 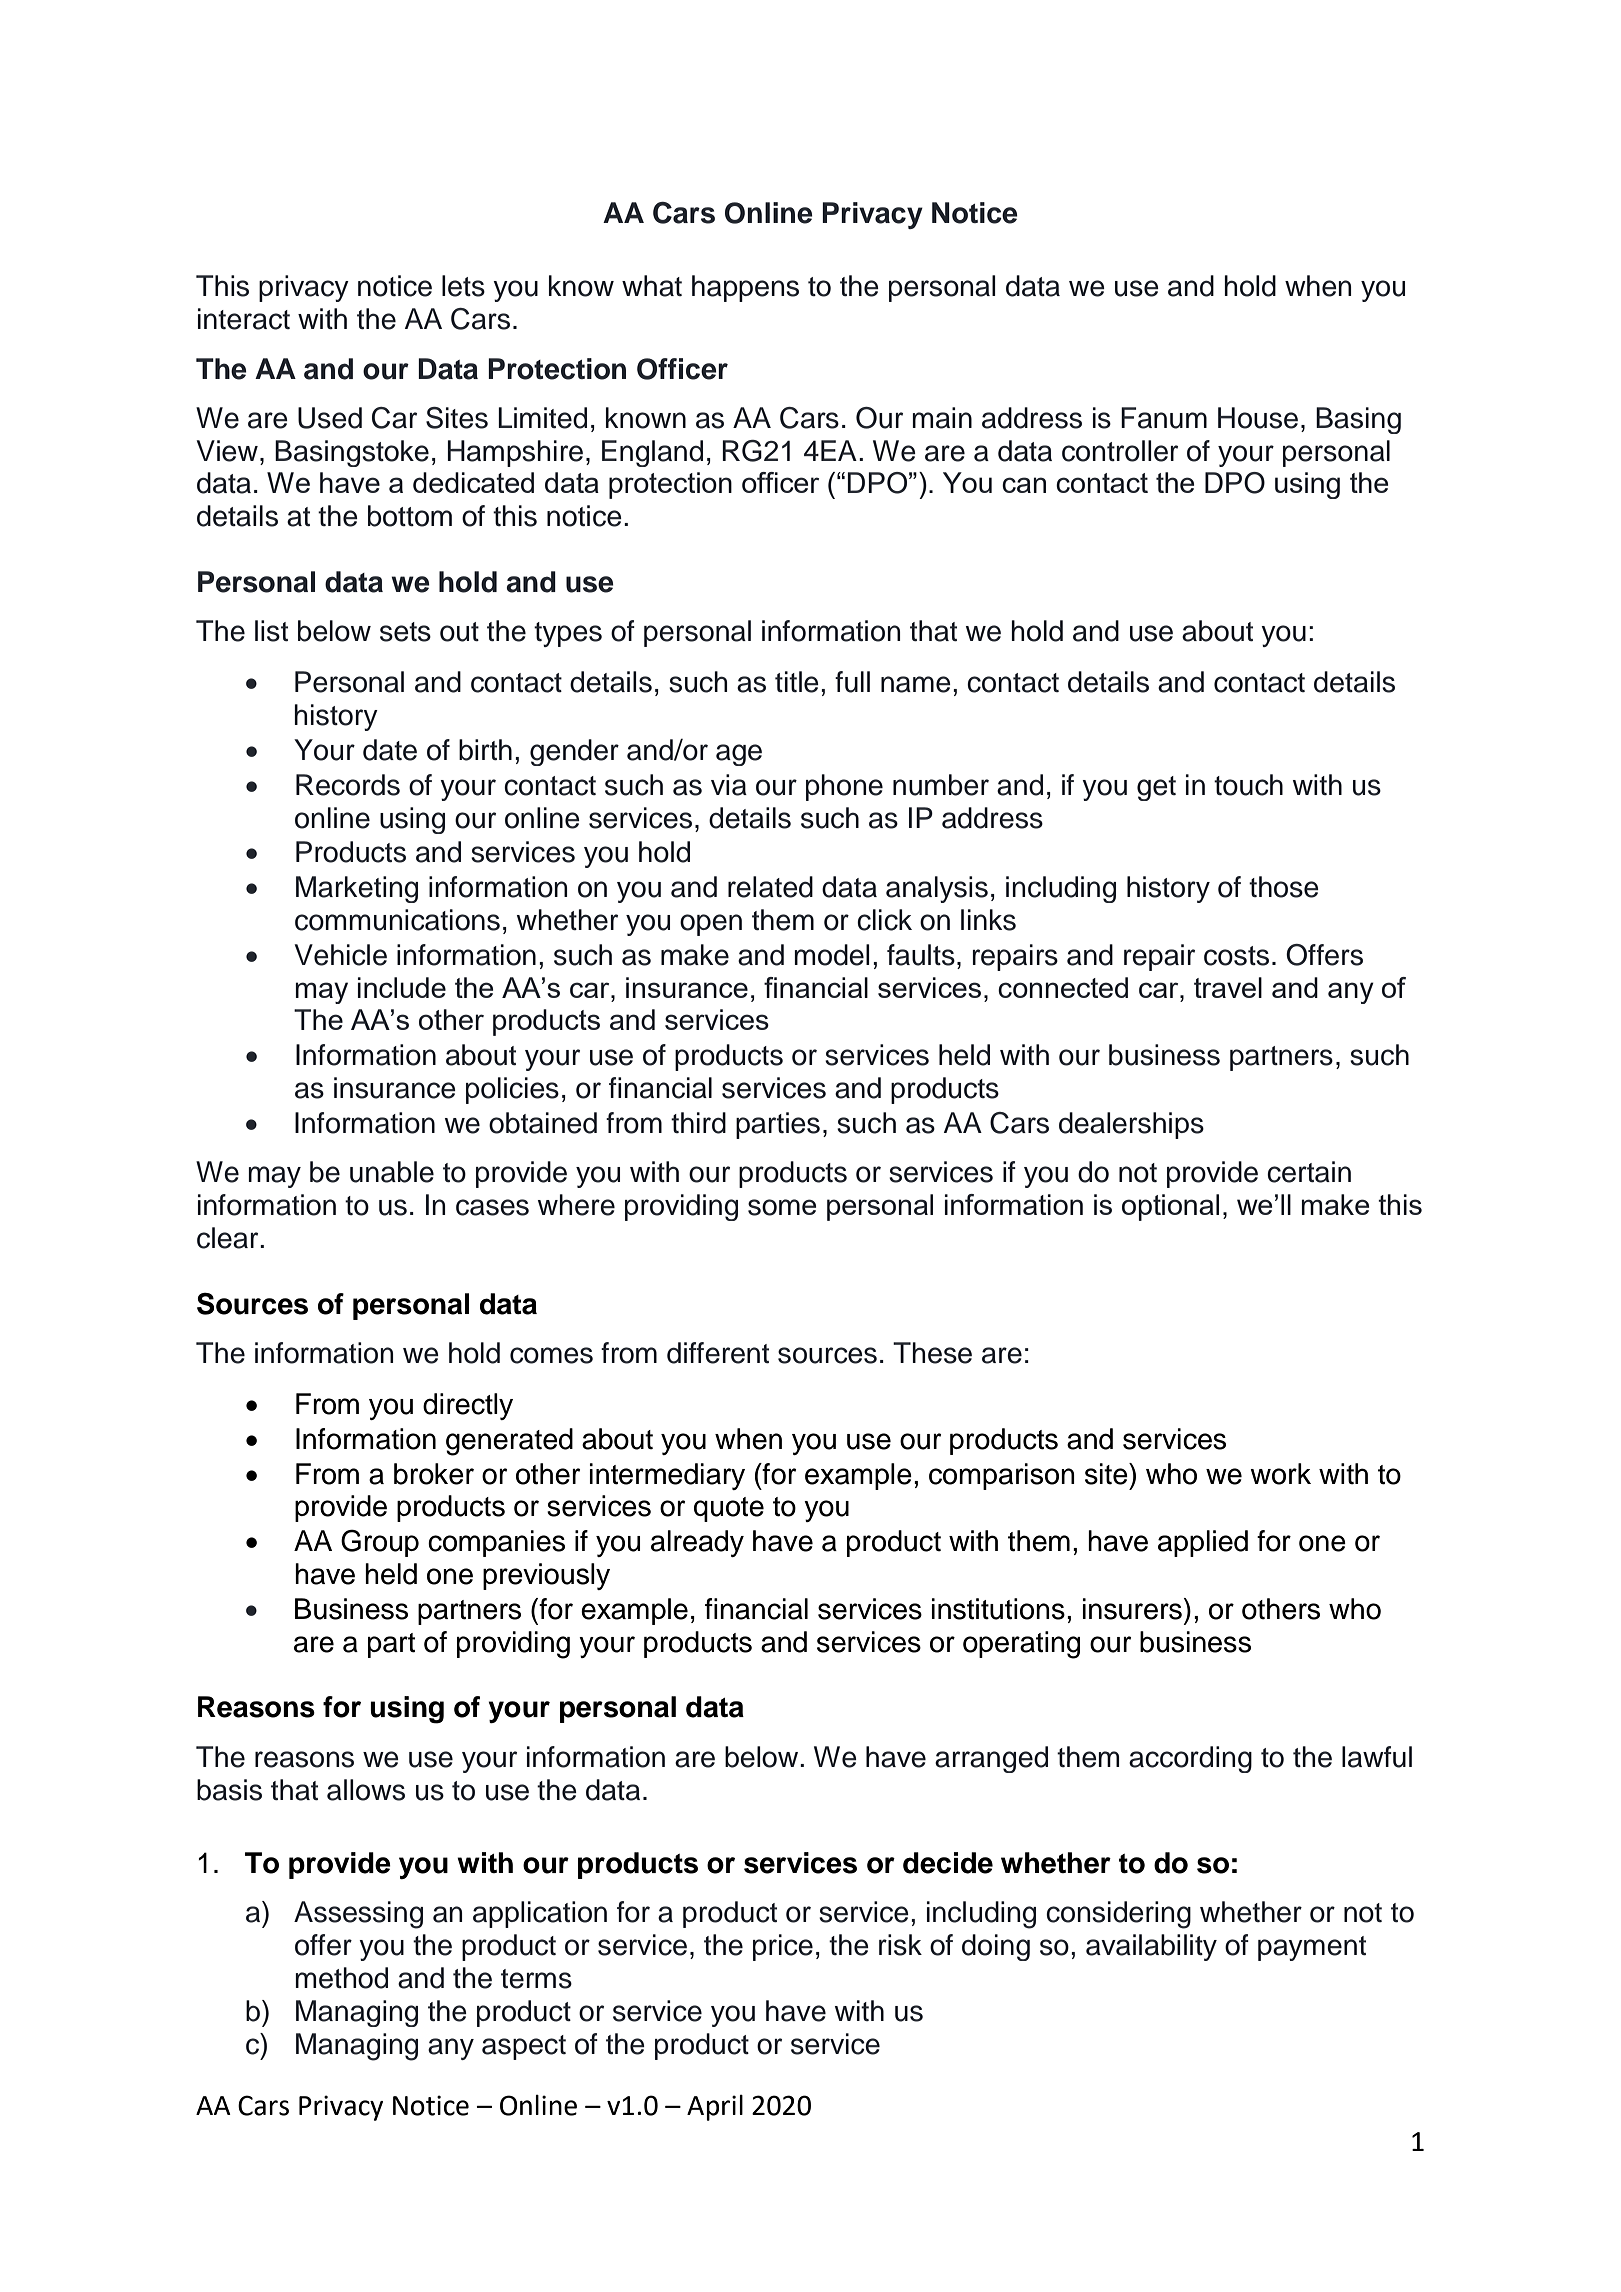 What do you see at coordinates (341, 1978) in the page?
I see `method` at bounding box center [341, 1978].
